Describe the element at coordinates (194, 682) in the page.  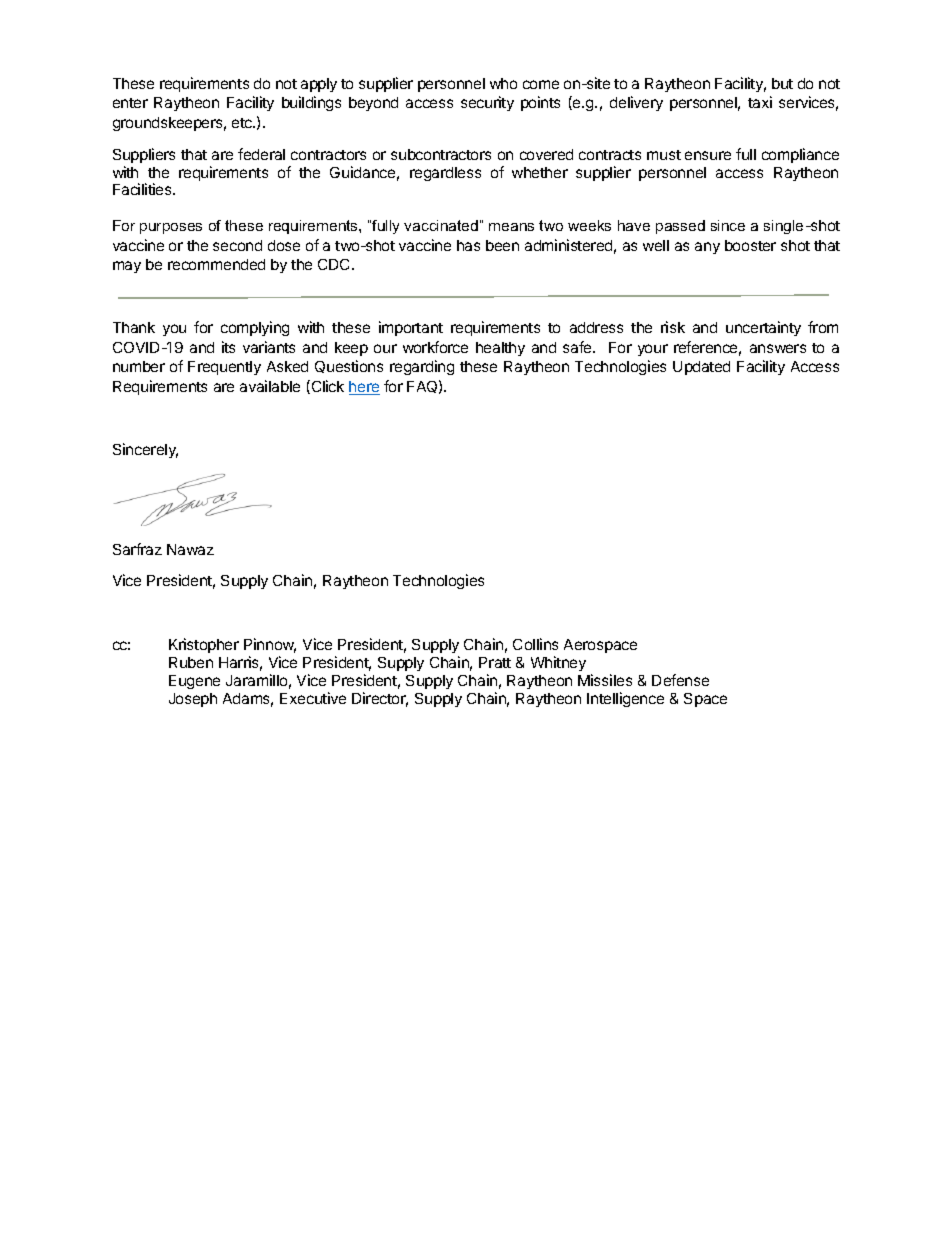
I see `Eugene` at that location.
